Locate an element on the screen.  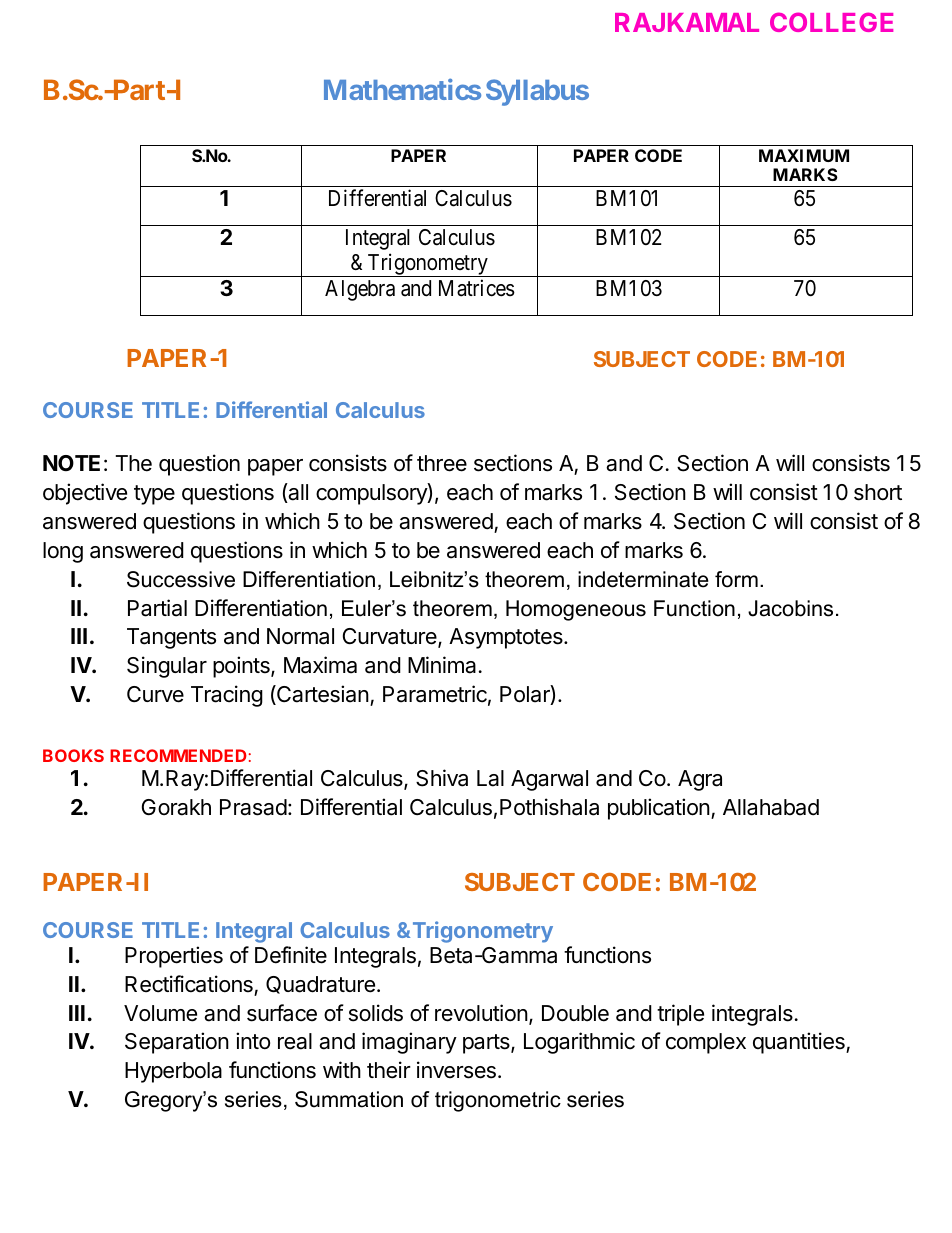
Tangents is located at coordinates (171, 638).
